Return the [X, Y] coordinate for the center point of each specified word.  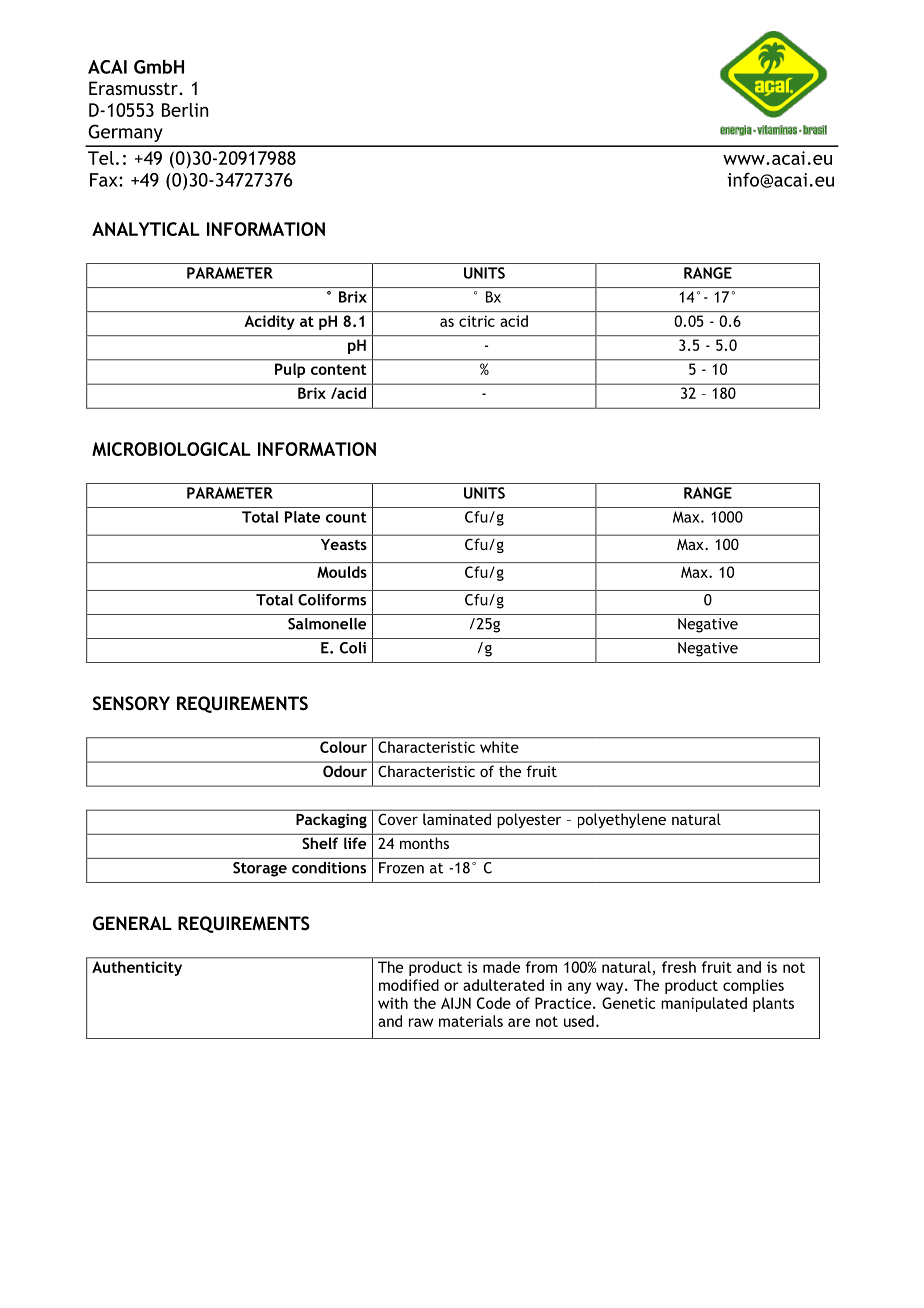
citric [477, 321]
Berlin [185, 110]
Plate [302, 517]
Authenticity [137, 968]
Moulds [342, 572]
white [499, 747]
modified [409, 985]
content [338, 369]
